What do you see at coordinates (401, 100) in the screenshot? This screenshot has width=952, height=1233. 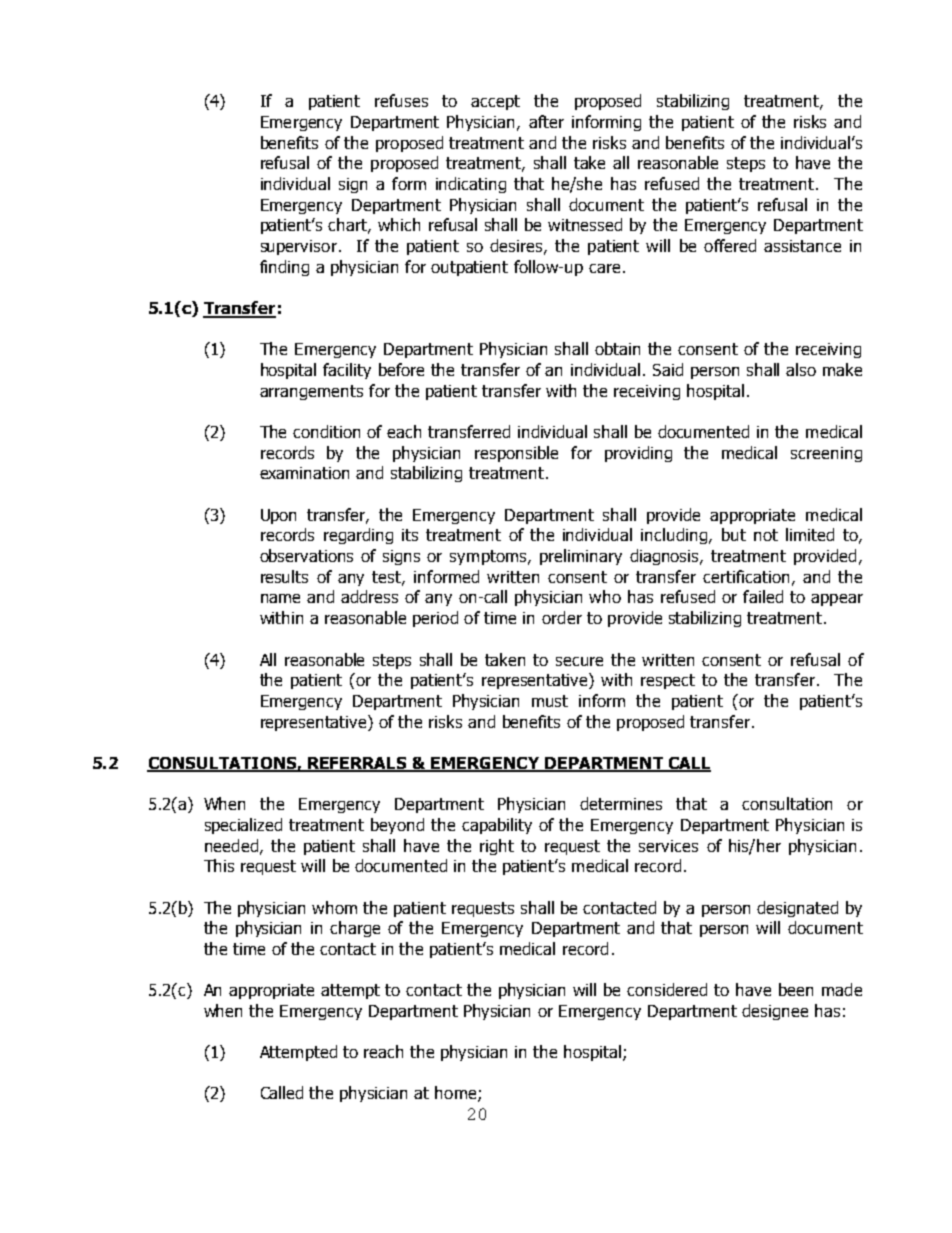 I see `refuses` at bounding box center [401, 100].
